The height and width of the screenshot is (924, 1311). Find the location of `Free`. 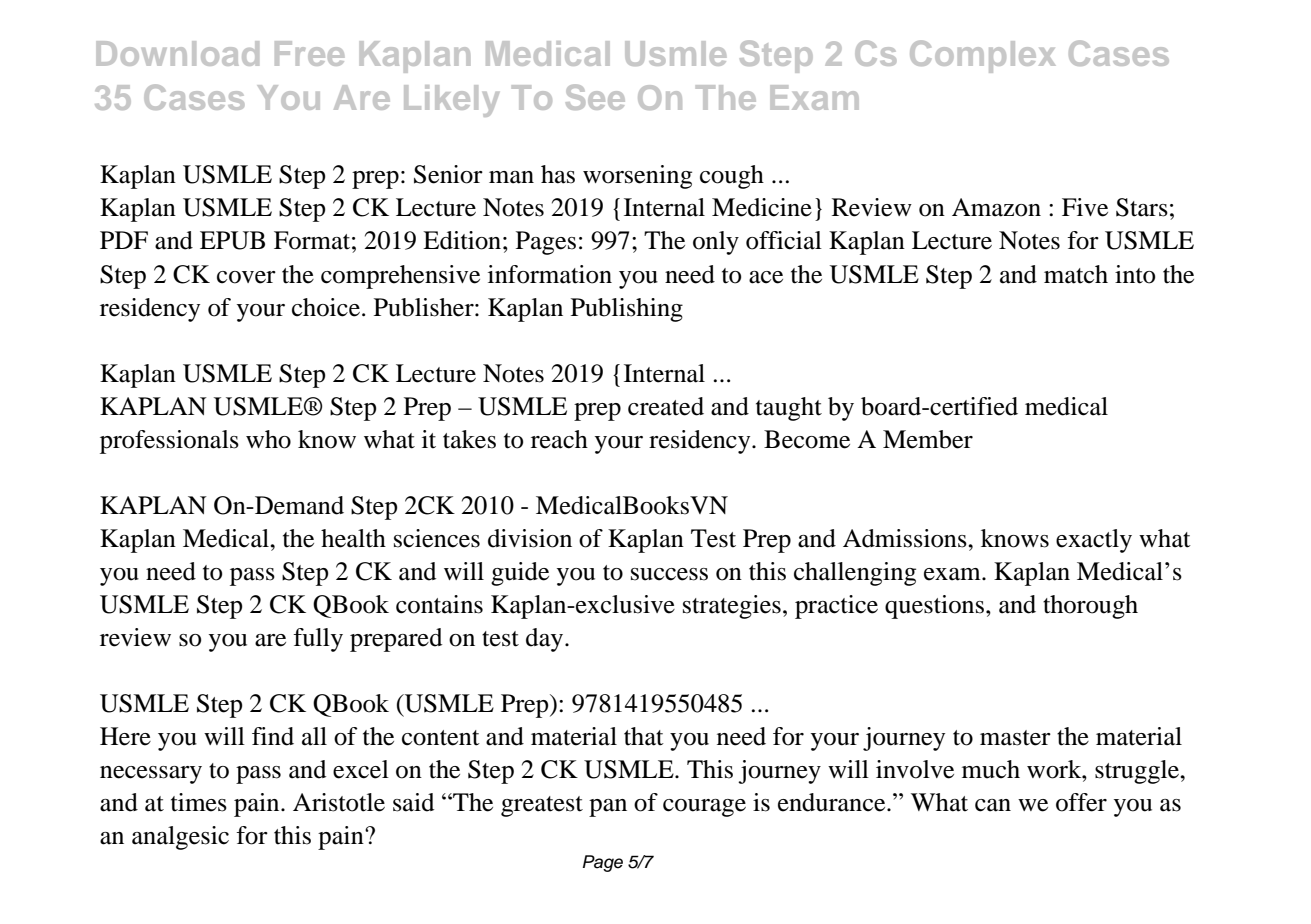

Free is located at coordinates (309, 53).
